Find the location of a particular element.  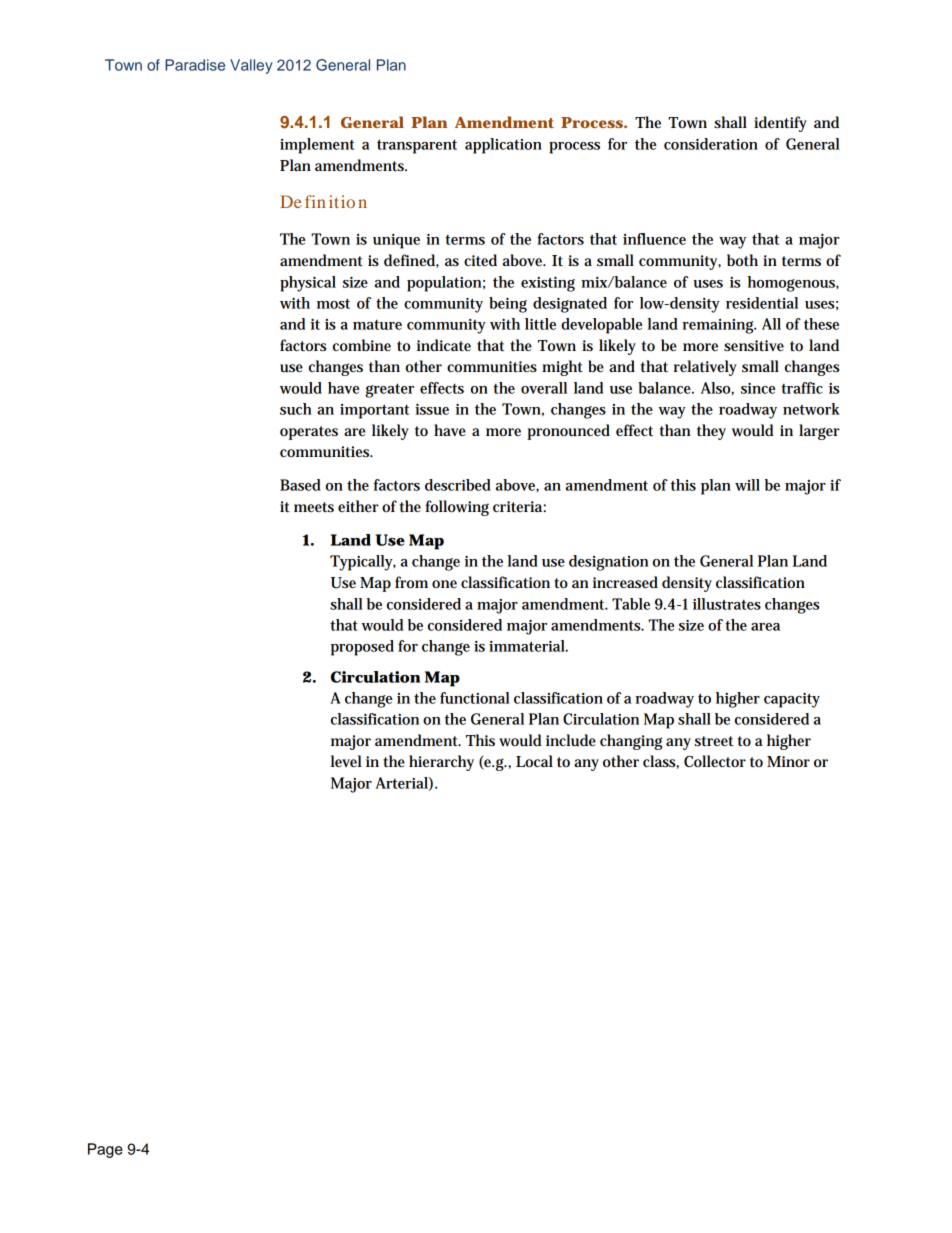

Page is located at coordinates (105, 1150).
